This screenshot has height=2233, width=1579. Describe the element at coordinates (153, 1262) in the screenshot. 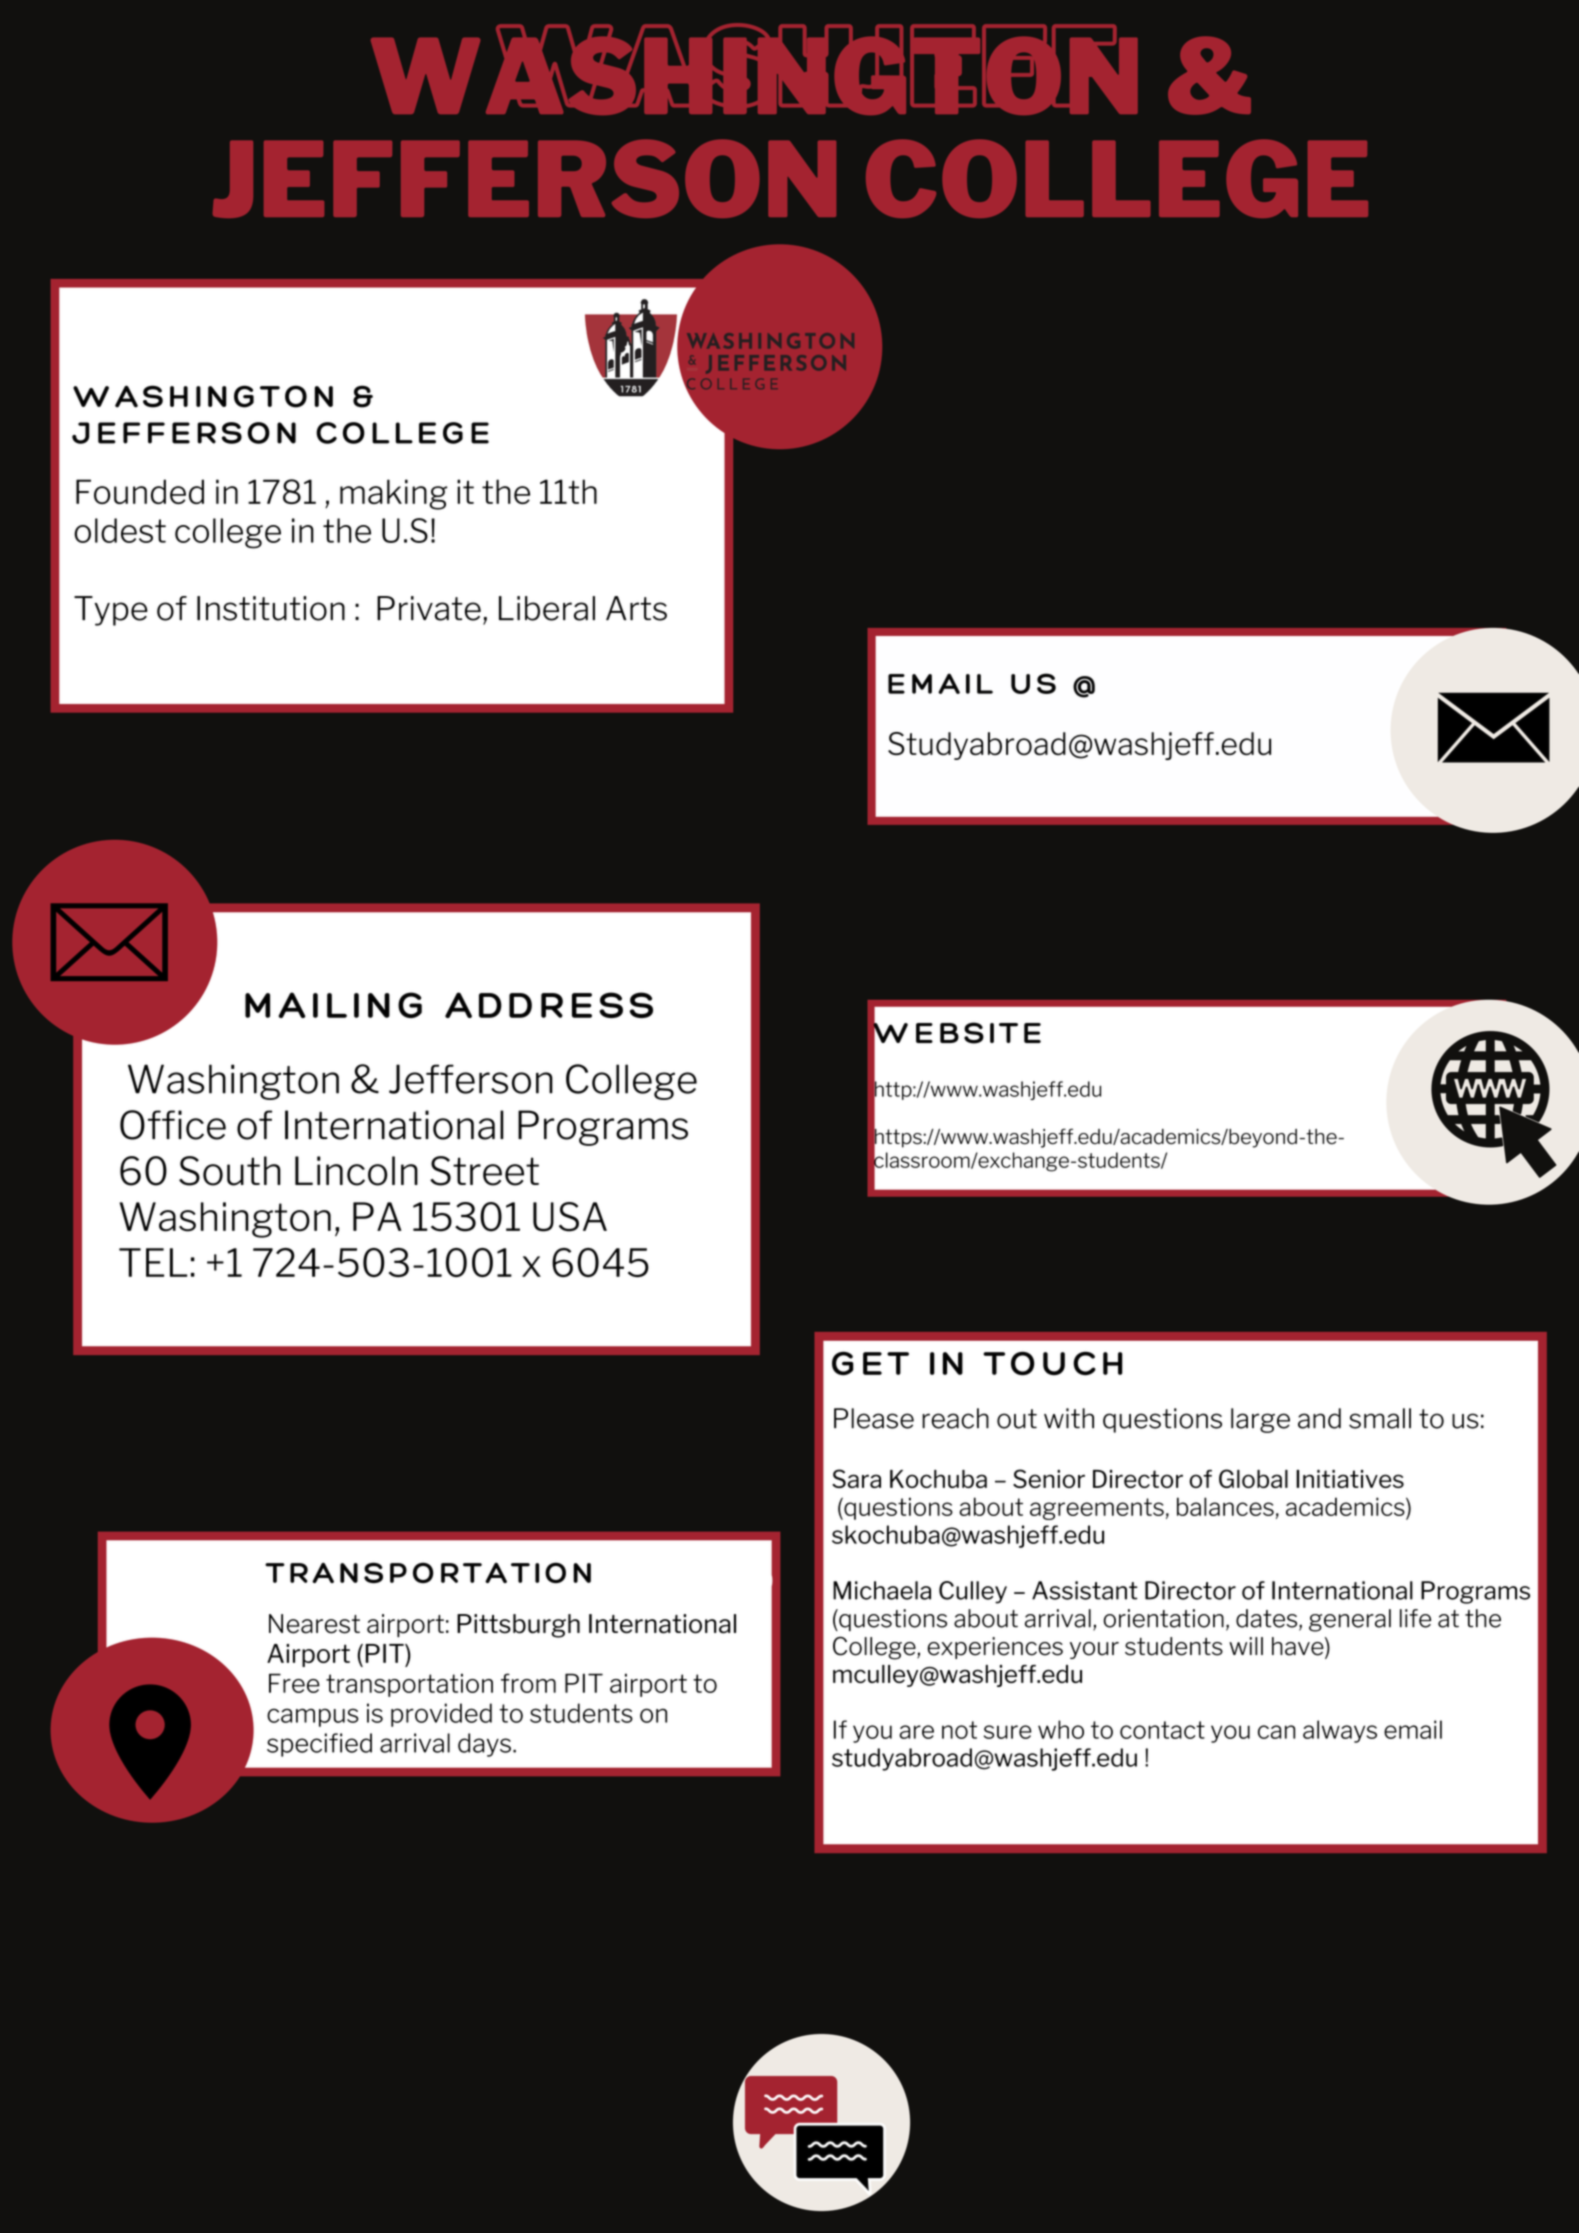

I see `TEL` at that location.
